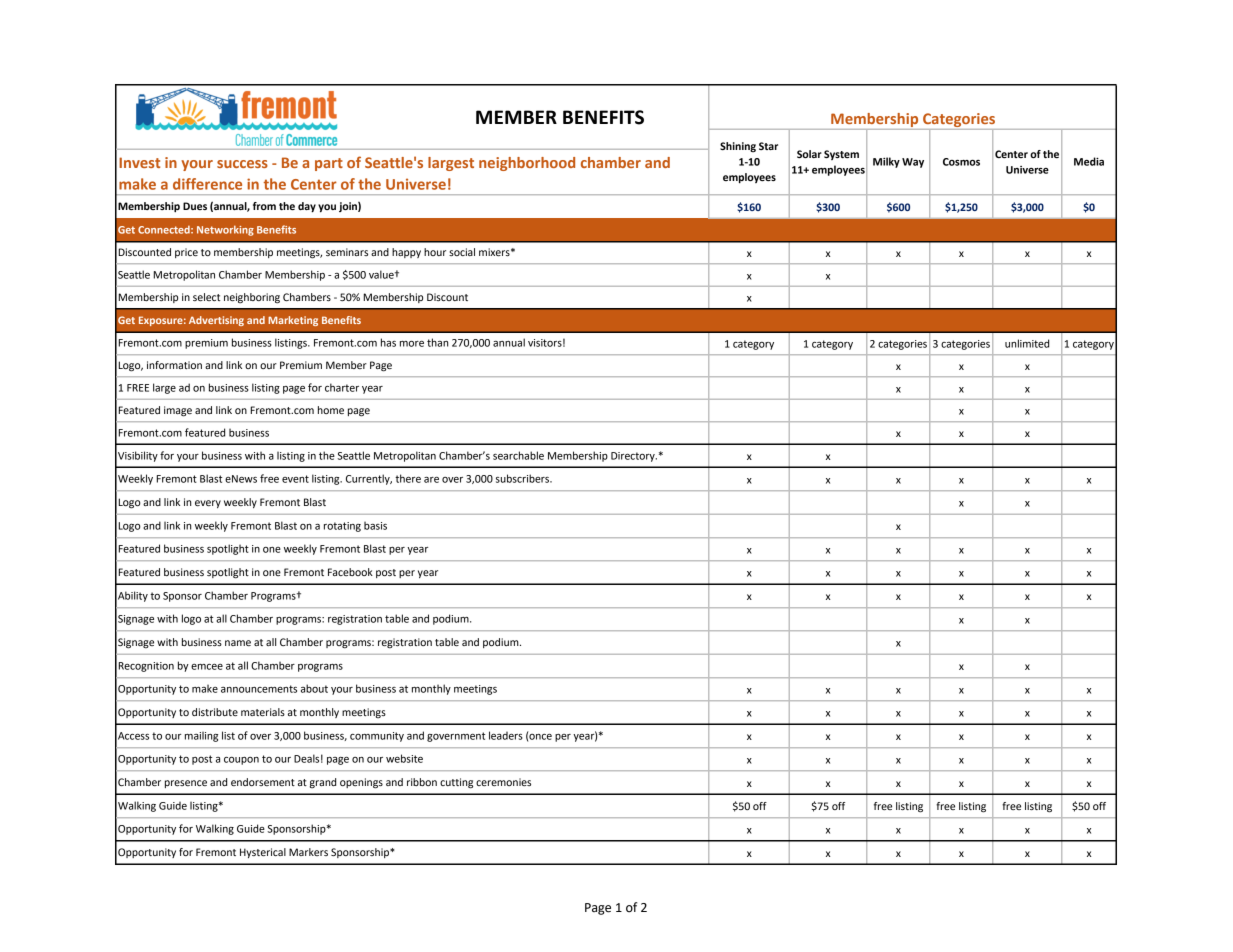  What do you see at coordinates (350, 572) in the document?
I see `Facebook` at bounding box center [350, 572].
